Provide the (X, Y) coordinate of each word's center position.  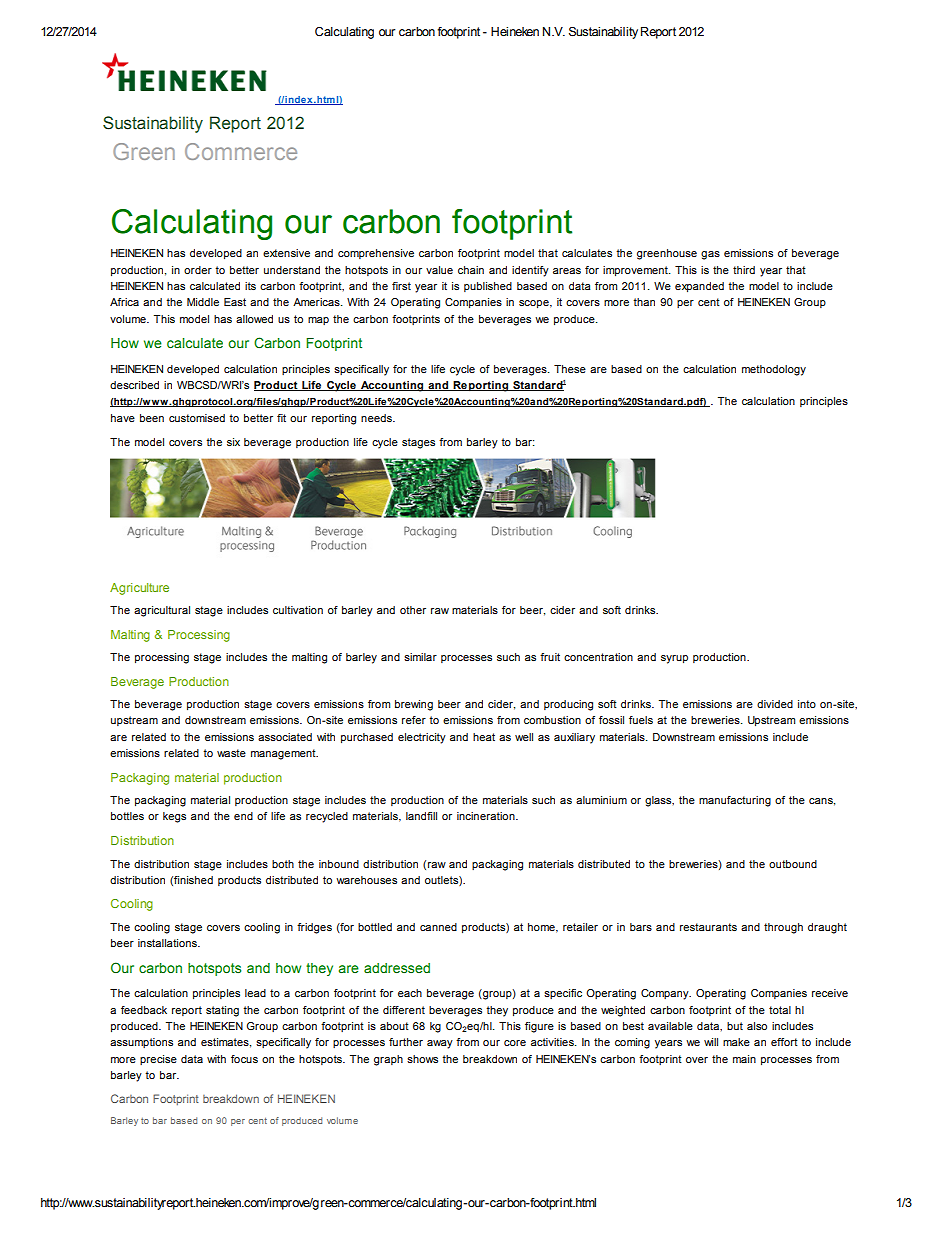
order (198, 270)
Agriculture (139, 589)
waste (231, 753)
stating (222, 1011)
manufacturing (735, 801)
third (744, 270)
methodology (774, 370)
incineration (487, 816)
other (413, 610)
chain (471, 270)
